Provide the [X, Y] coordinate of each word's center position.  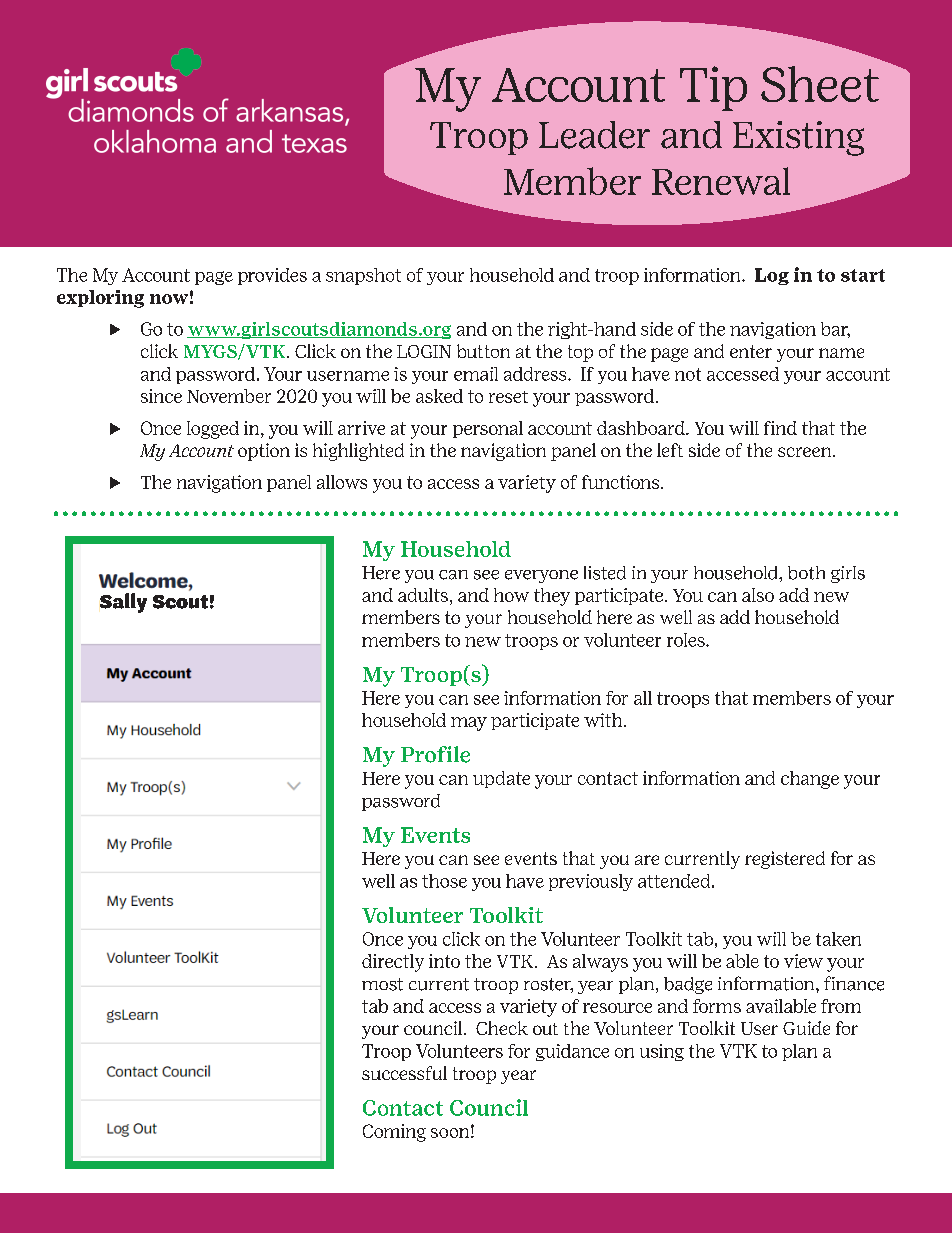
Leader [594, 135]
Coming [394, 1133]
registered [785, 860]
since [161, 396]
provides [272, 276]
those [444, 881]
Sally [123, 603]
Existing [798, 138]
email [476, 374]
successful [404, 1073]
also [758, 595]
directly [393, 963]
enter [751, 351]
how [511, 595]
